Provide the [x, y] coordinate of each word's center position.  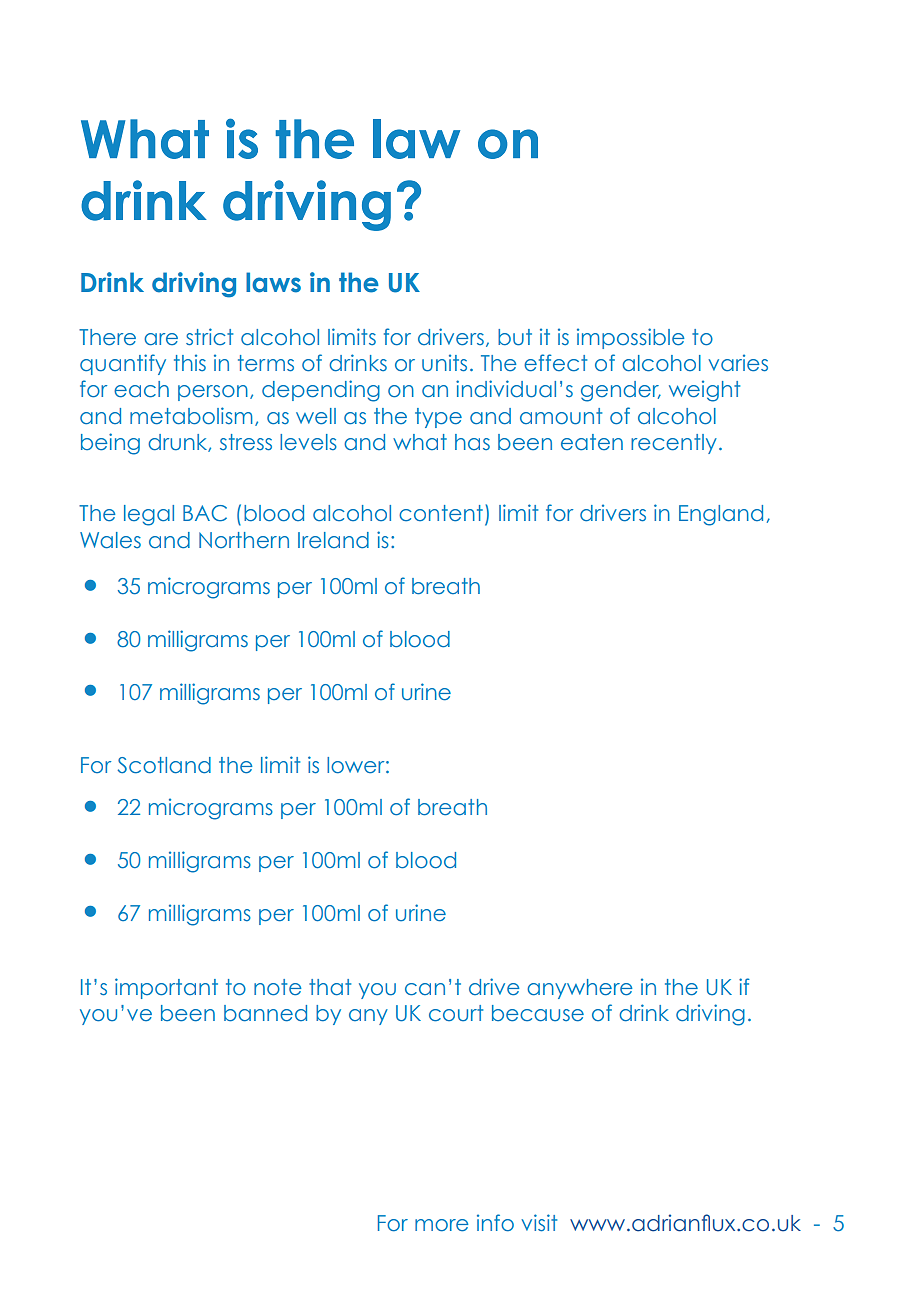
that [330, 987]
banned [265, 1013]
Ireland [333, 540]
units [444, 363]
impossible [630, 338]
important [166, 988]
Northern [244, 540]
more [441, 1225]
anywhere [579, 989]
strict [209, 337]
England [721, 515]
